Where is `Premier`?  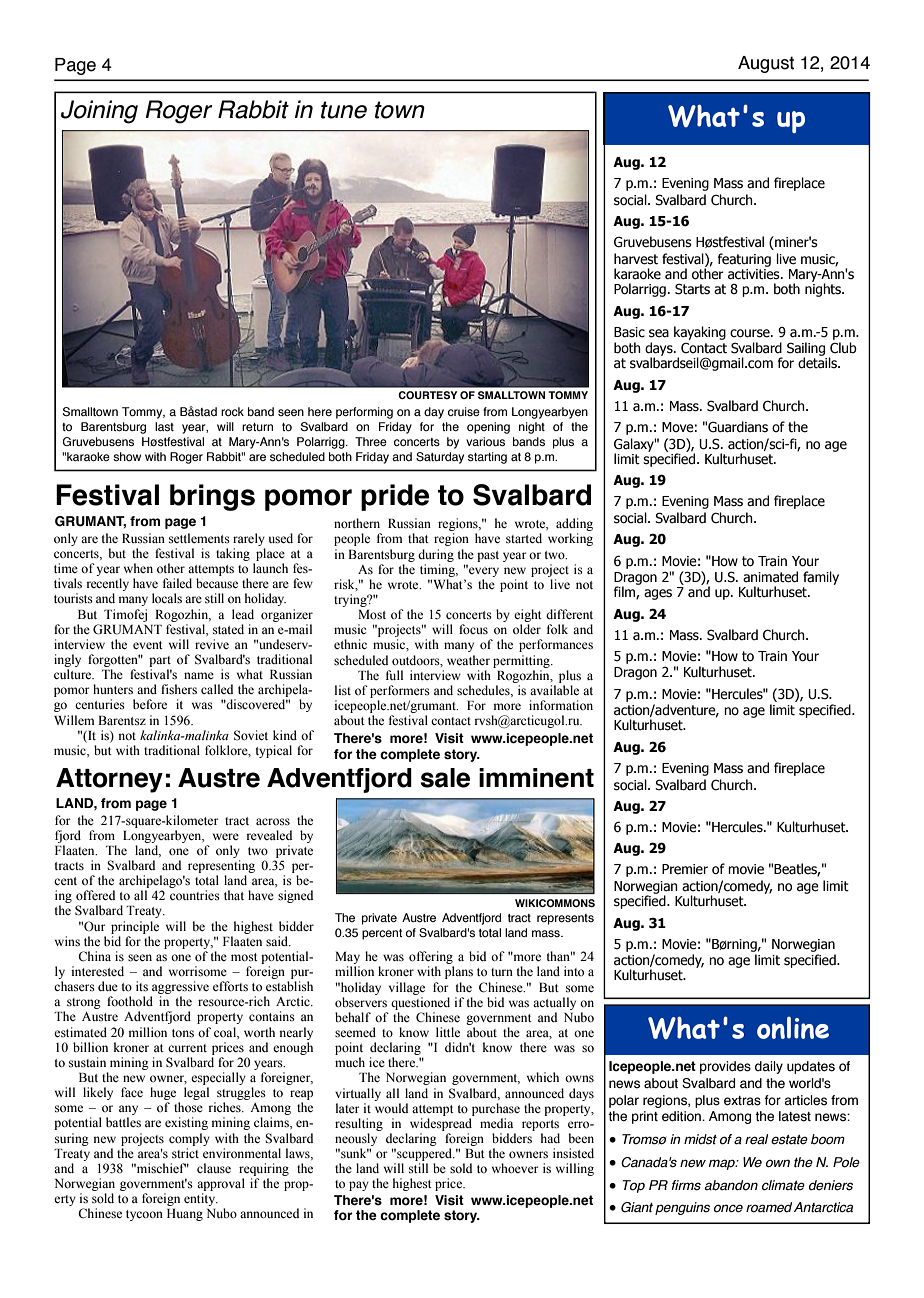
Premier is located at coordinates (685, 869).
